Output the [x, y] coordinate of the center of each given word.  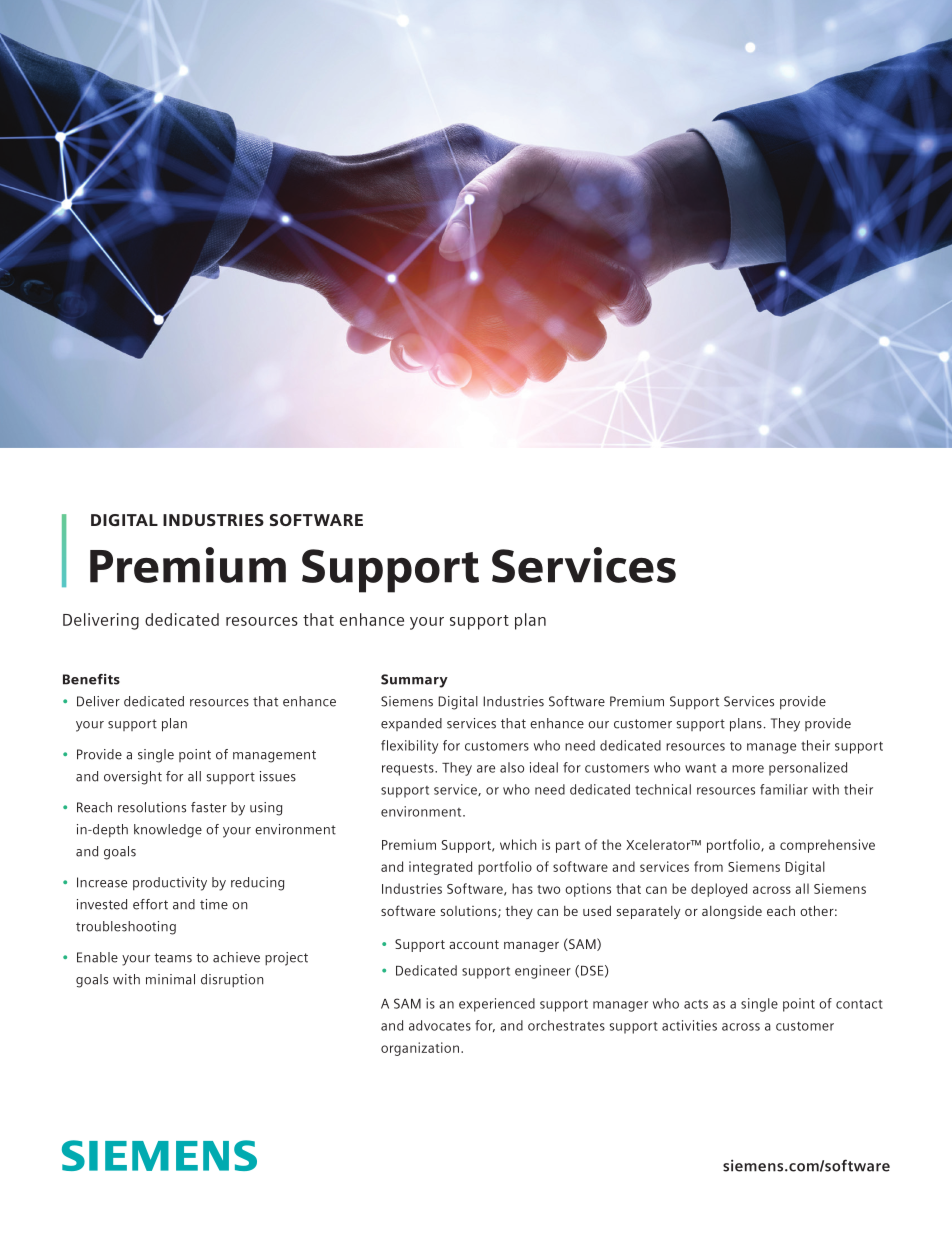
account [474, 944]
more [748, 769]
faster [209, 807]
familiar [784, 789]
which [518, 844]
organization [420, 1049]
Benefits [91, 679]
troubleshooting [126, 928]
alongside [732, 912]
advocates [440, 1025]
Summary [414, 681]
